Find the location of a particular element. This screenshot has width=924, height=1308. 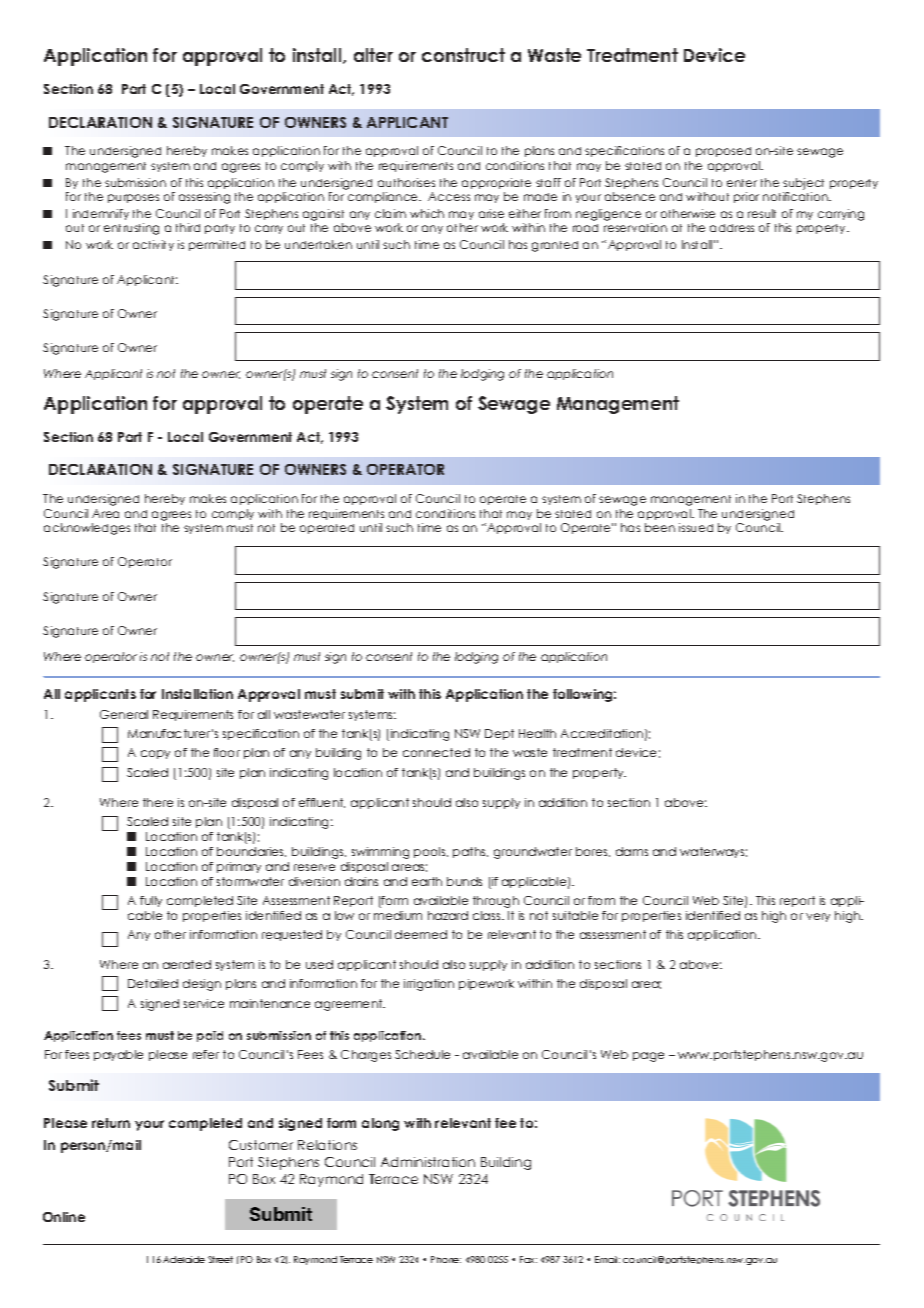

General is located at coordinates (124, 714).
